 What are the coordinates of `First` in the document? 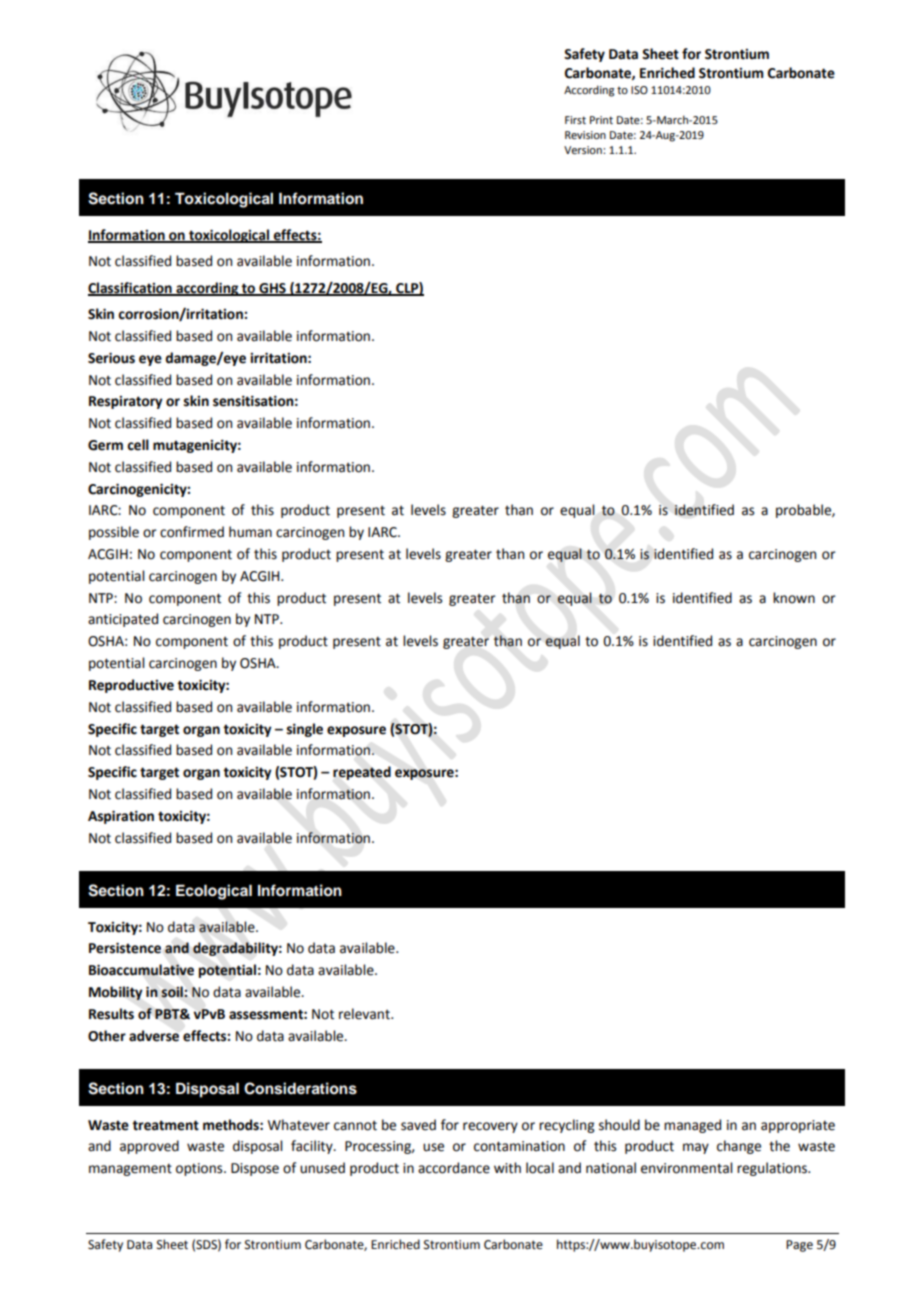 It's located at (575, 120).
